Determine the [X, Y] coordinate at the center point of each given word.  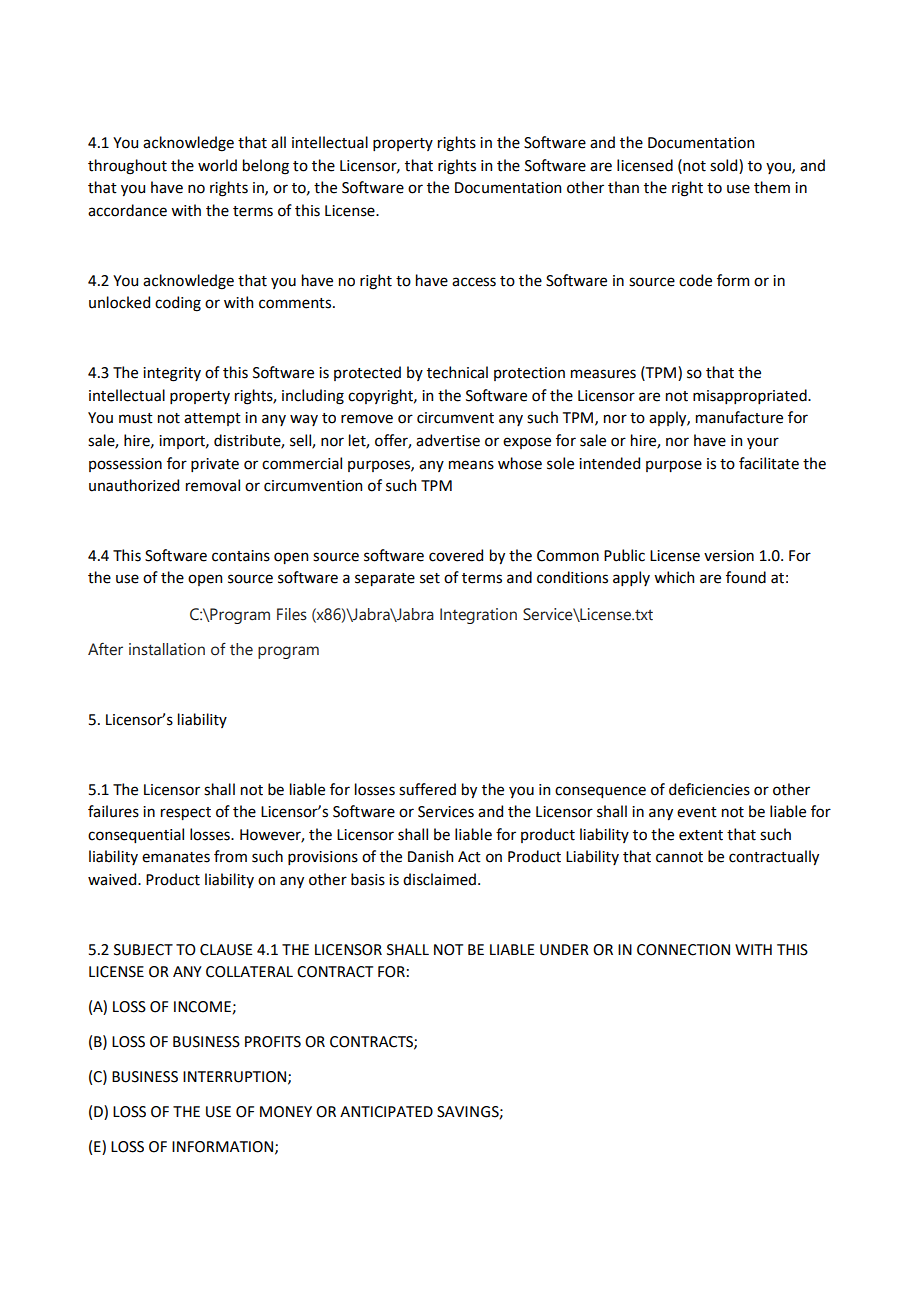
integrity [172, 374]
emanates [176, 857]
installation [167, 649]
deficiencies [709, 789]
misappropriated [751, 396]
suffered [427, 789]
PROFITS [273, 1042]
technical [457, 372]
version [729, 556]
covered [456, 555]
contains [241, 556]
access [474, 282]
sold [725, 166]
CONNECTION [683, 950]
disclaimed [439, 879]
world [217, 165]
